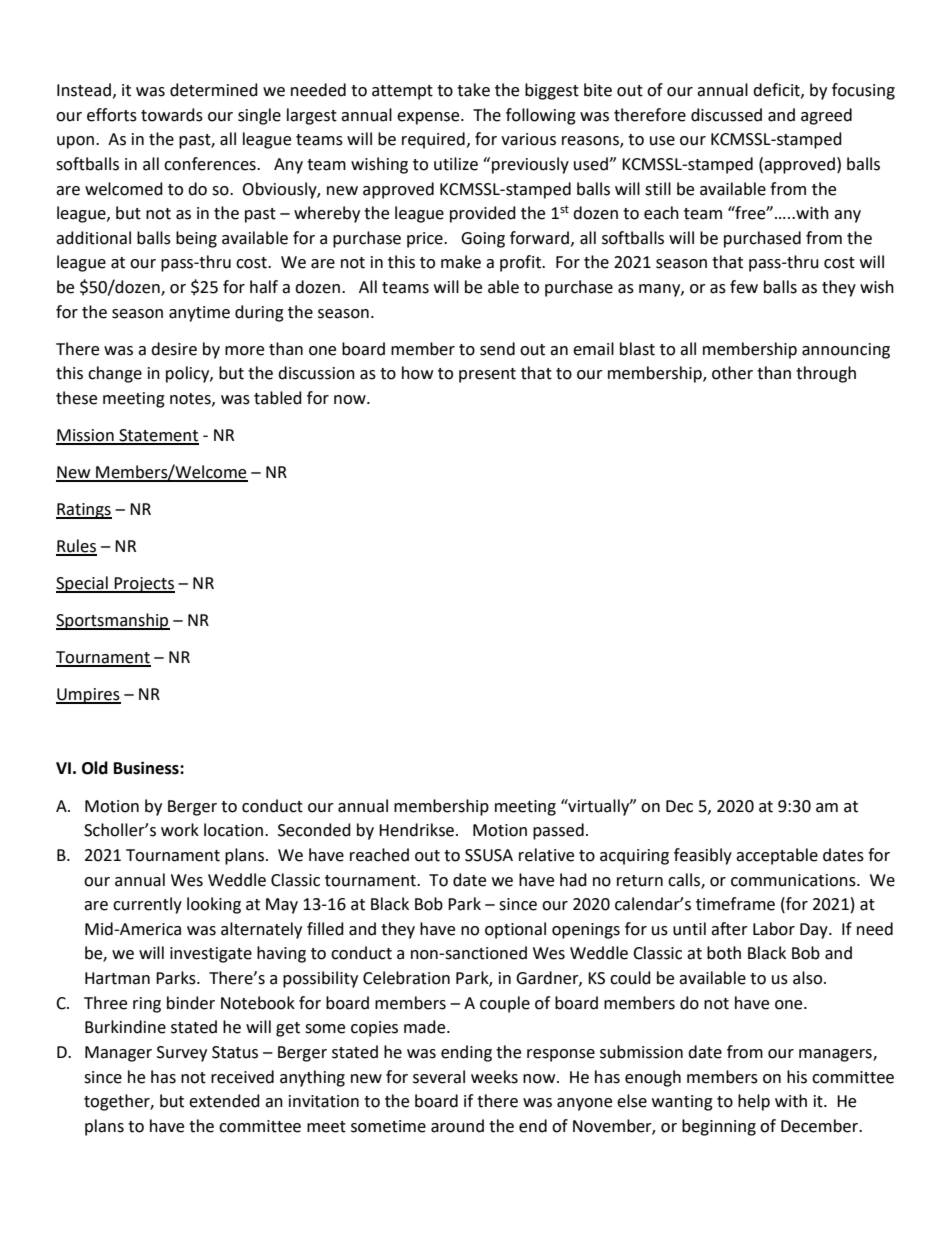 The width and height of the image is (952, 1233). Describe the element at coordinates (494, 1077) in the image. I see `weeks` at that location.
